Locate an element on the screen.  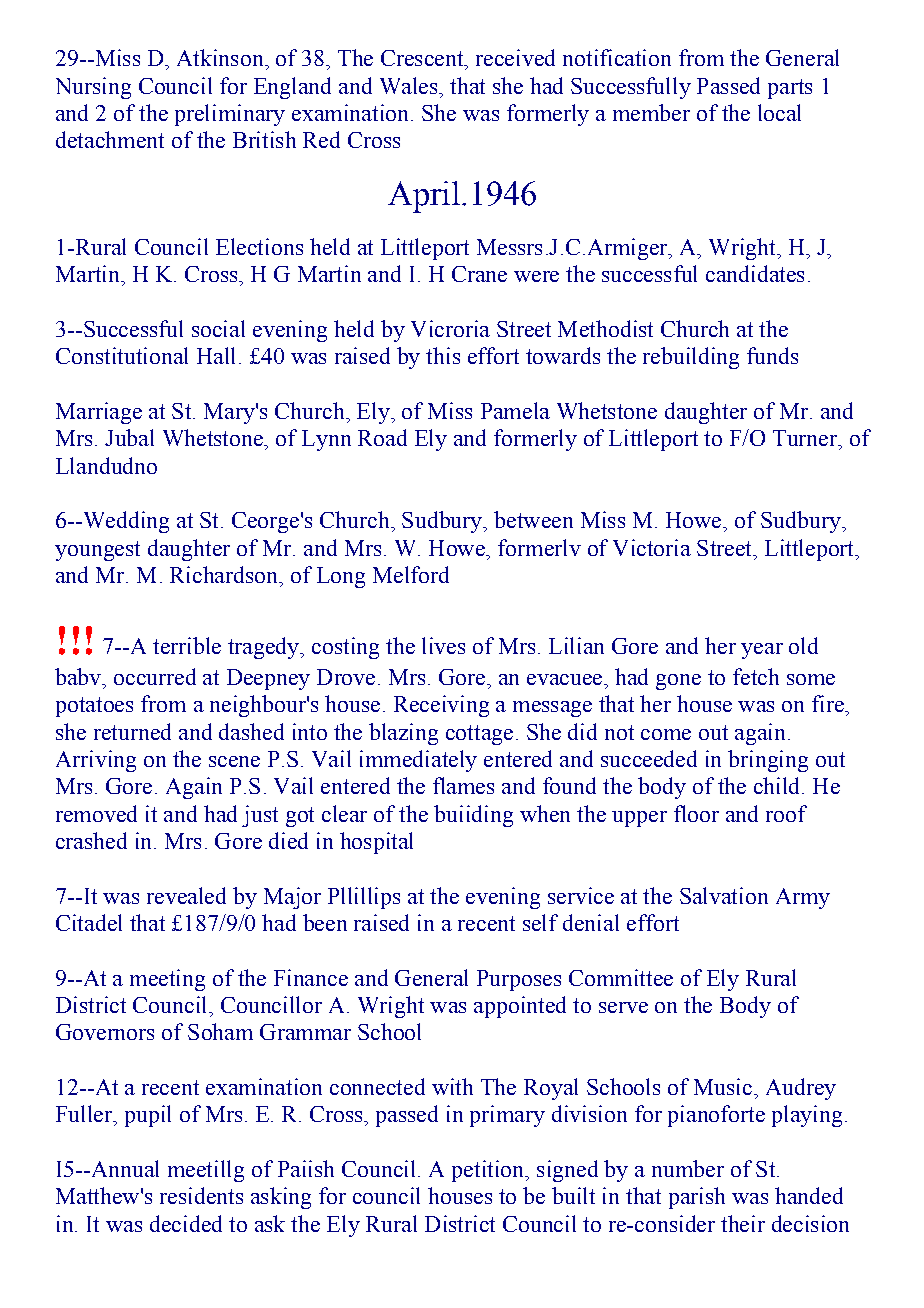
Wales is located at coordinates (410, 85).
